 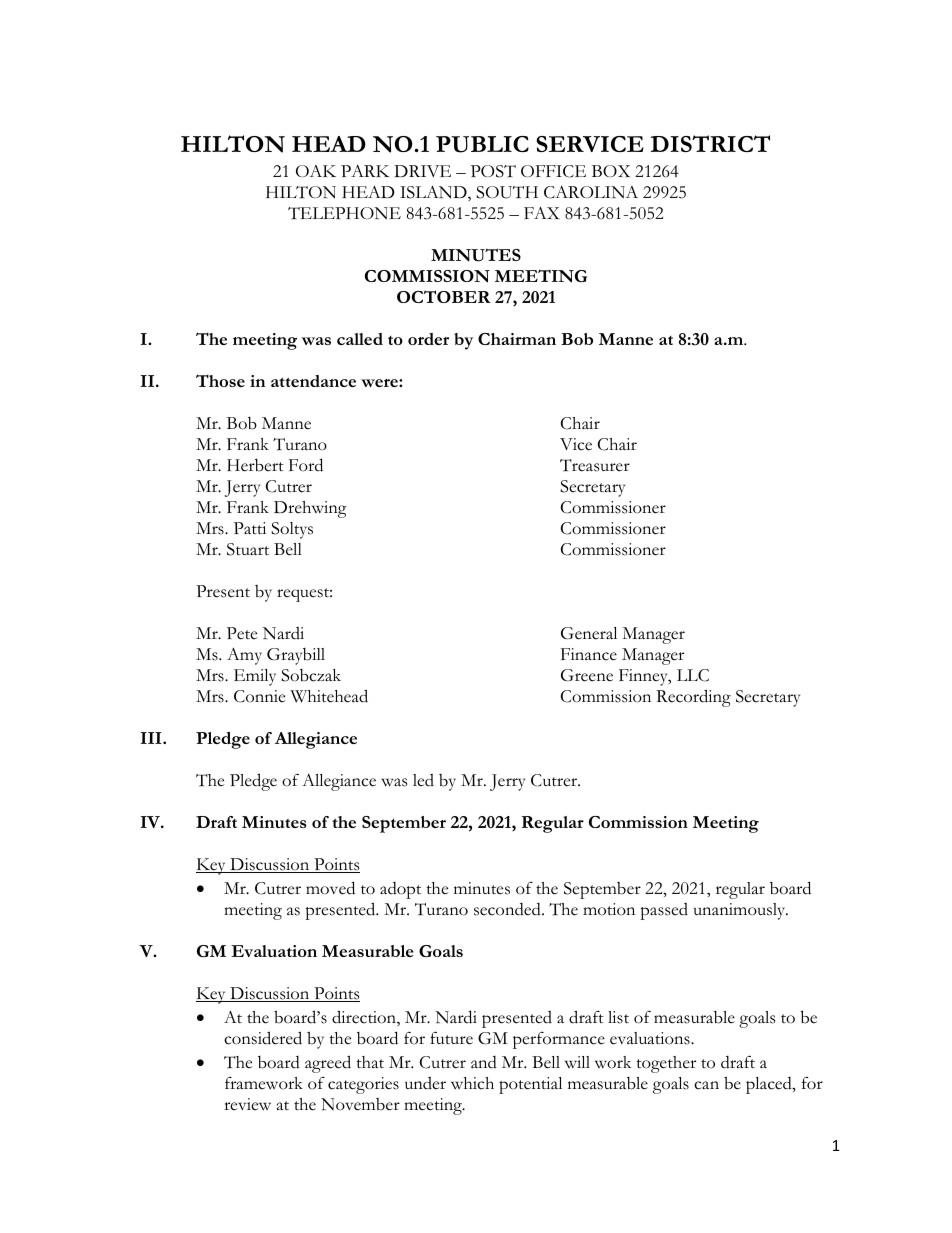 I want to click on under, so click(x=425, y=1083).
